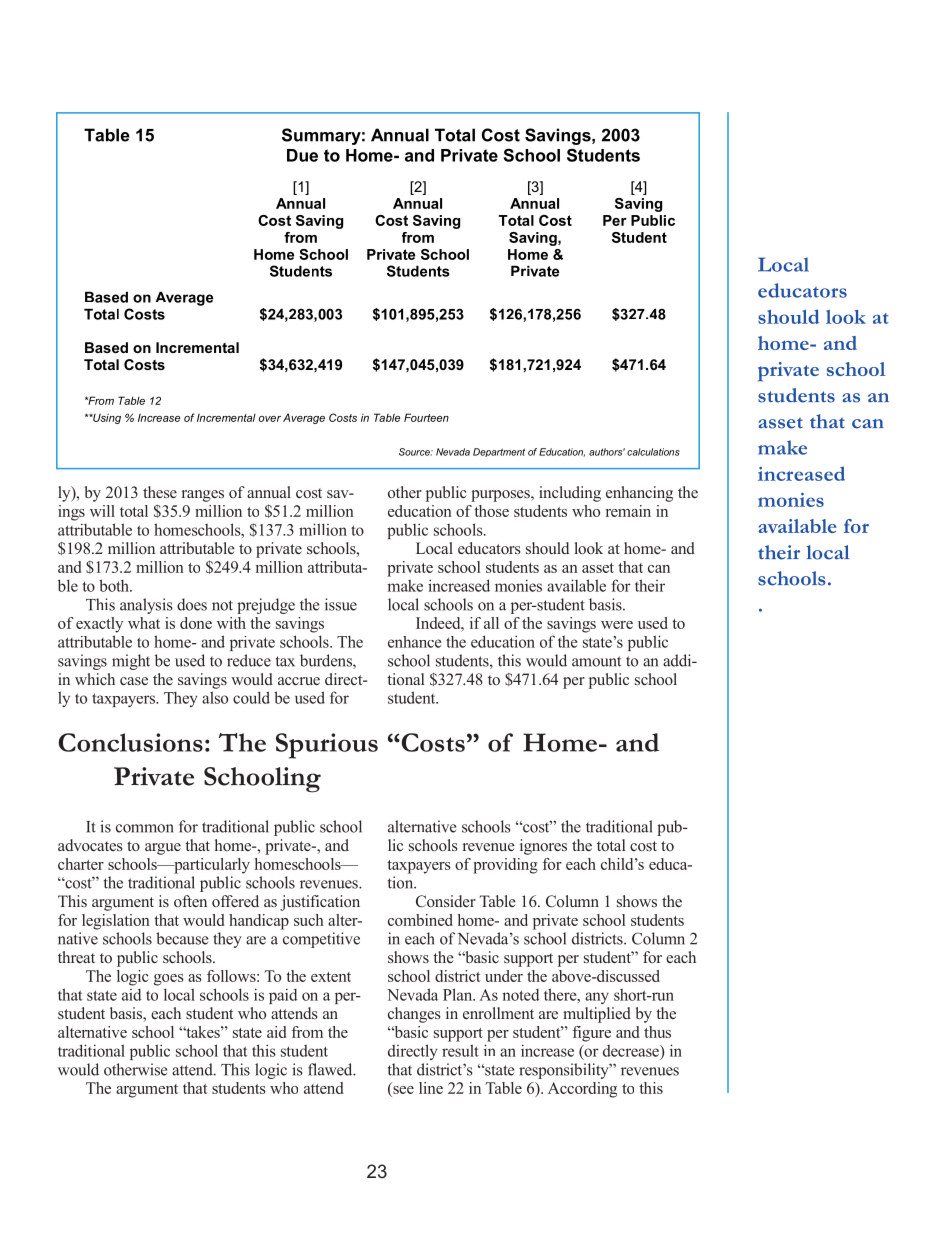  What do you see at coordinates (302, 155) in the screenshot?
I see `Due` at bounding box center [302, 155].
